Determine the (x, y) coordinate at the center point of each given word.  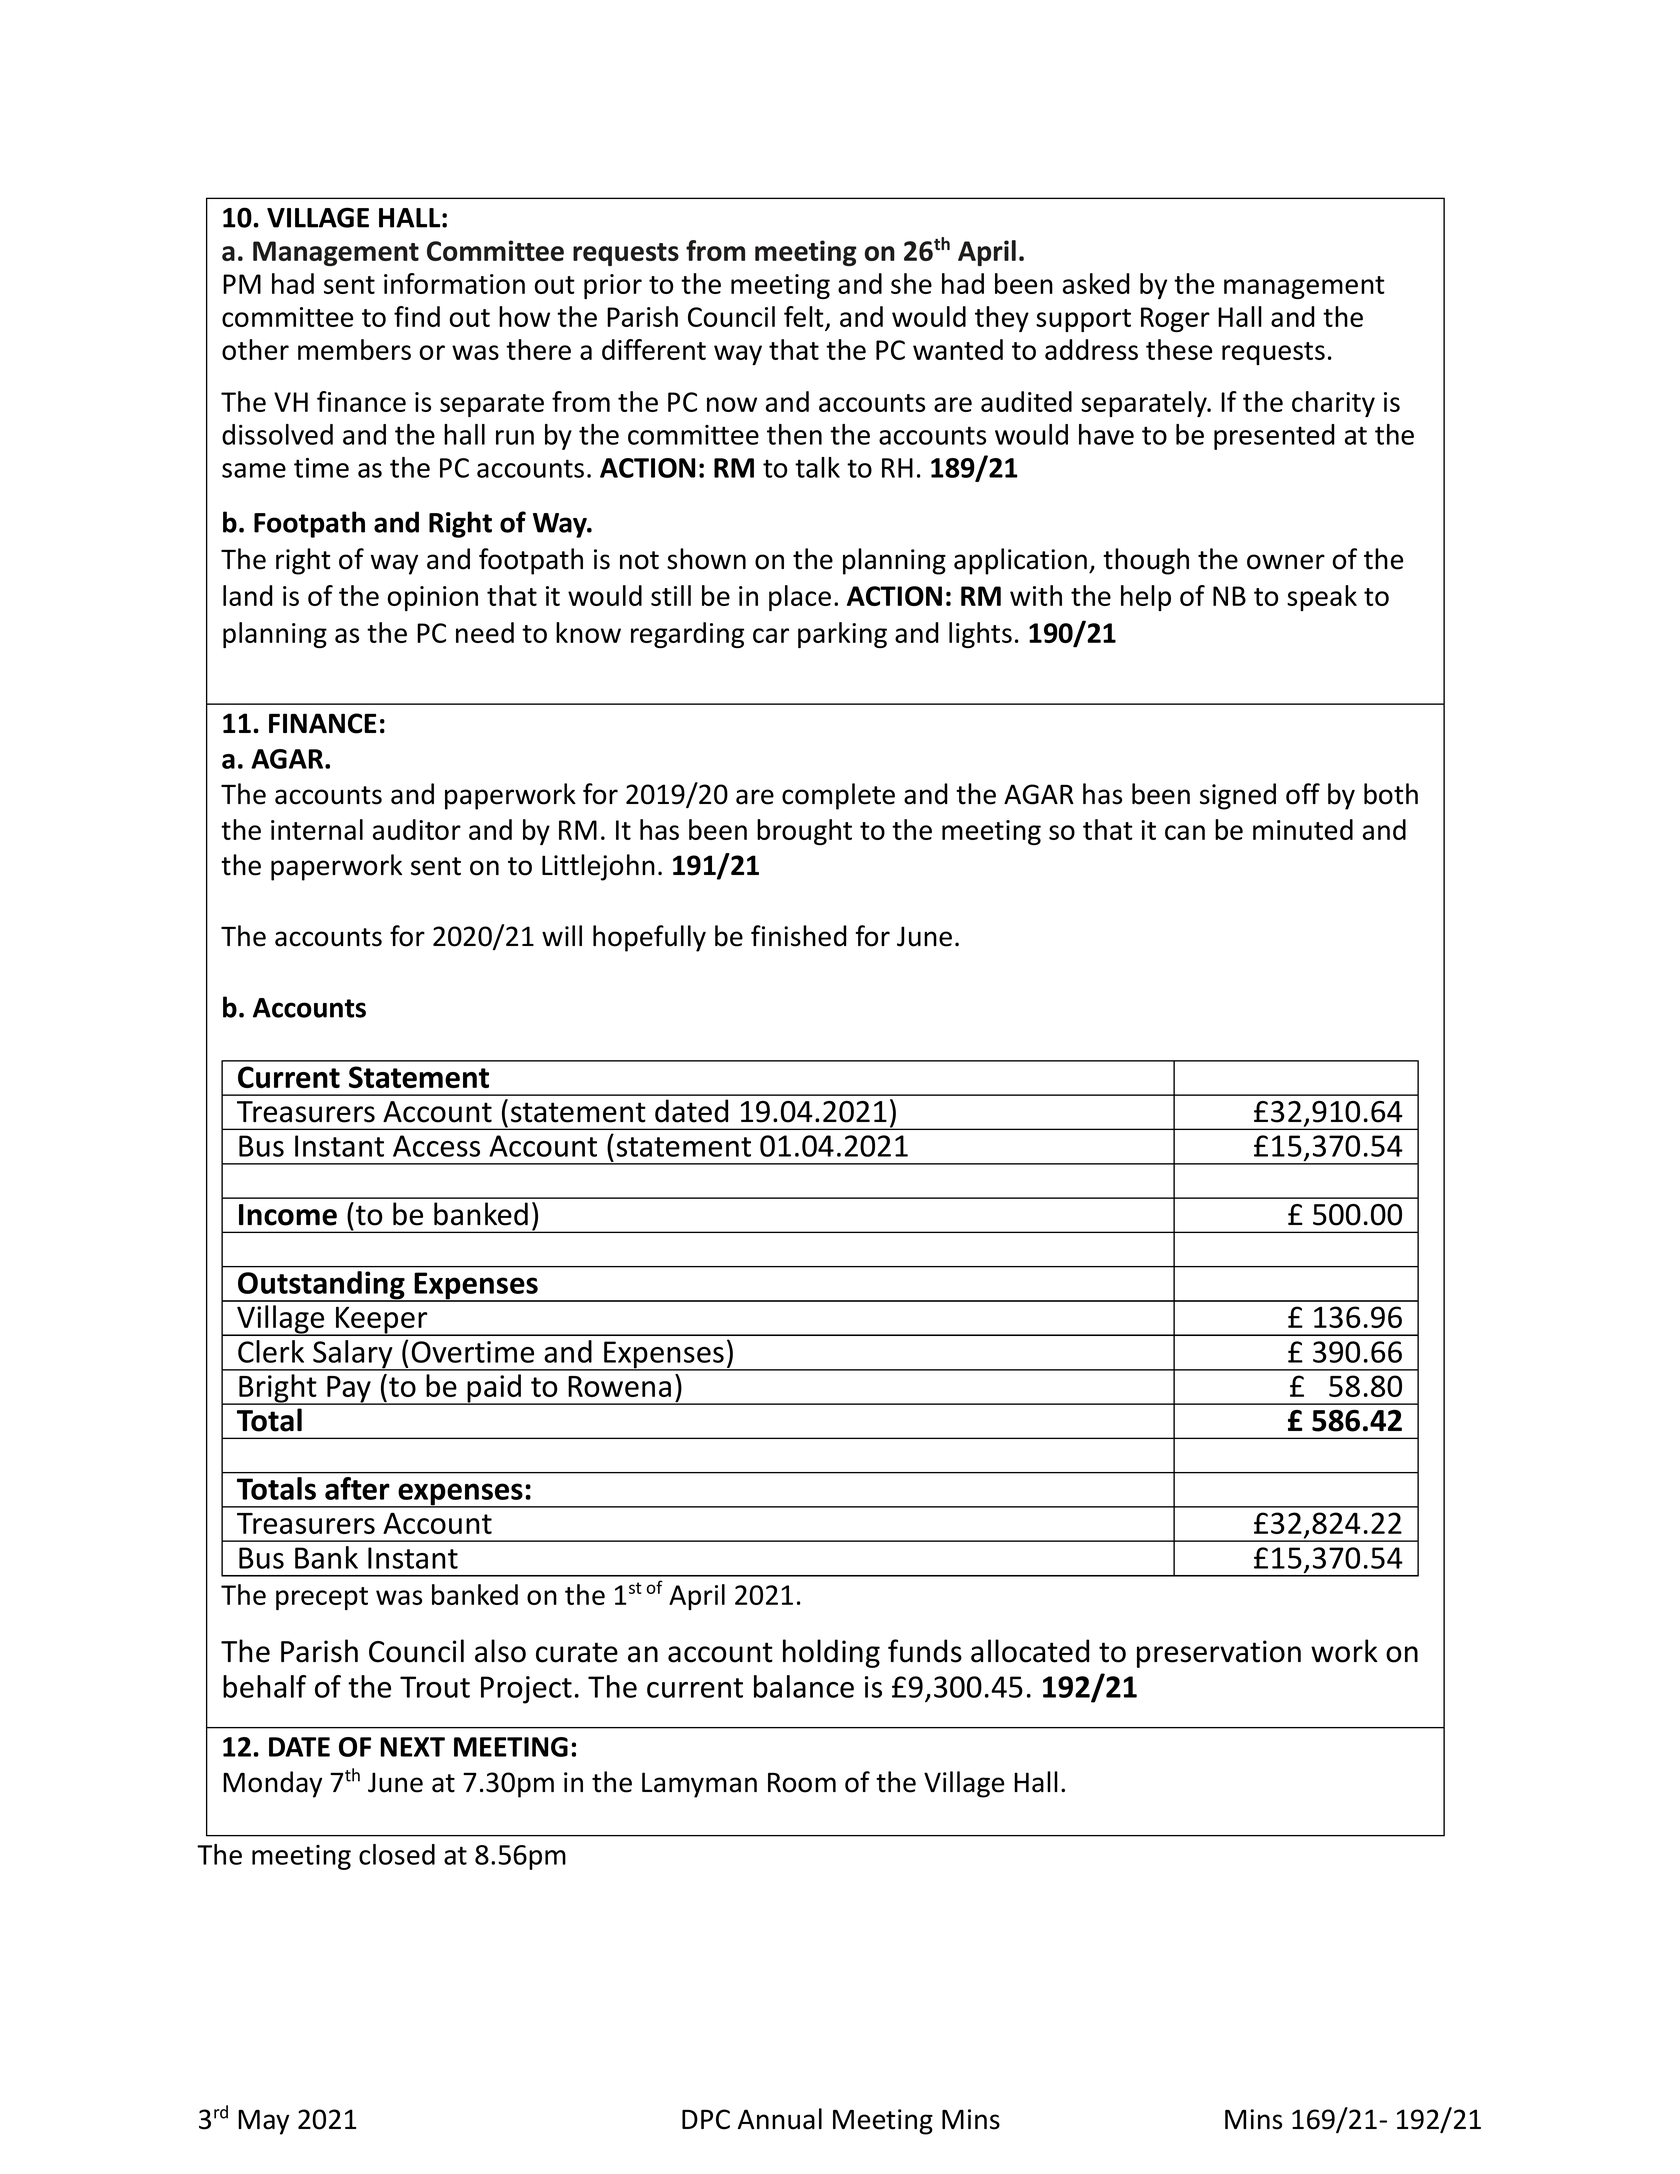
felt (805, 318)
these (1179, 349)
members (354, 349)
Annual (780, 2119)
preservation (1219, 1654)
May (263, 2122)
